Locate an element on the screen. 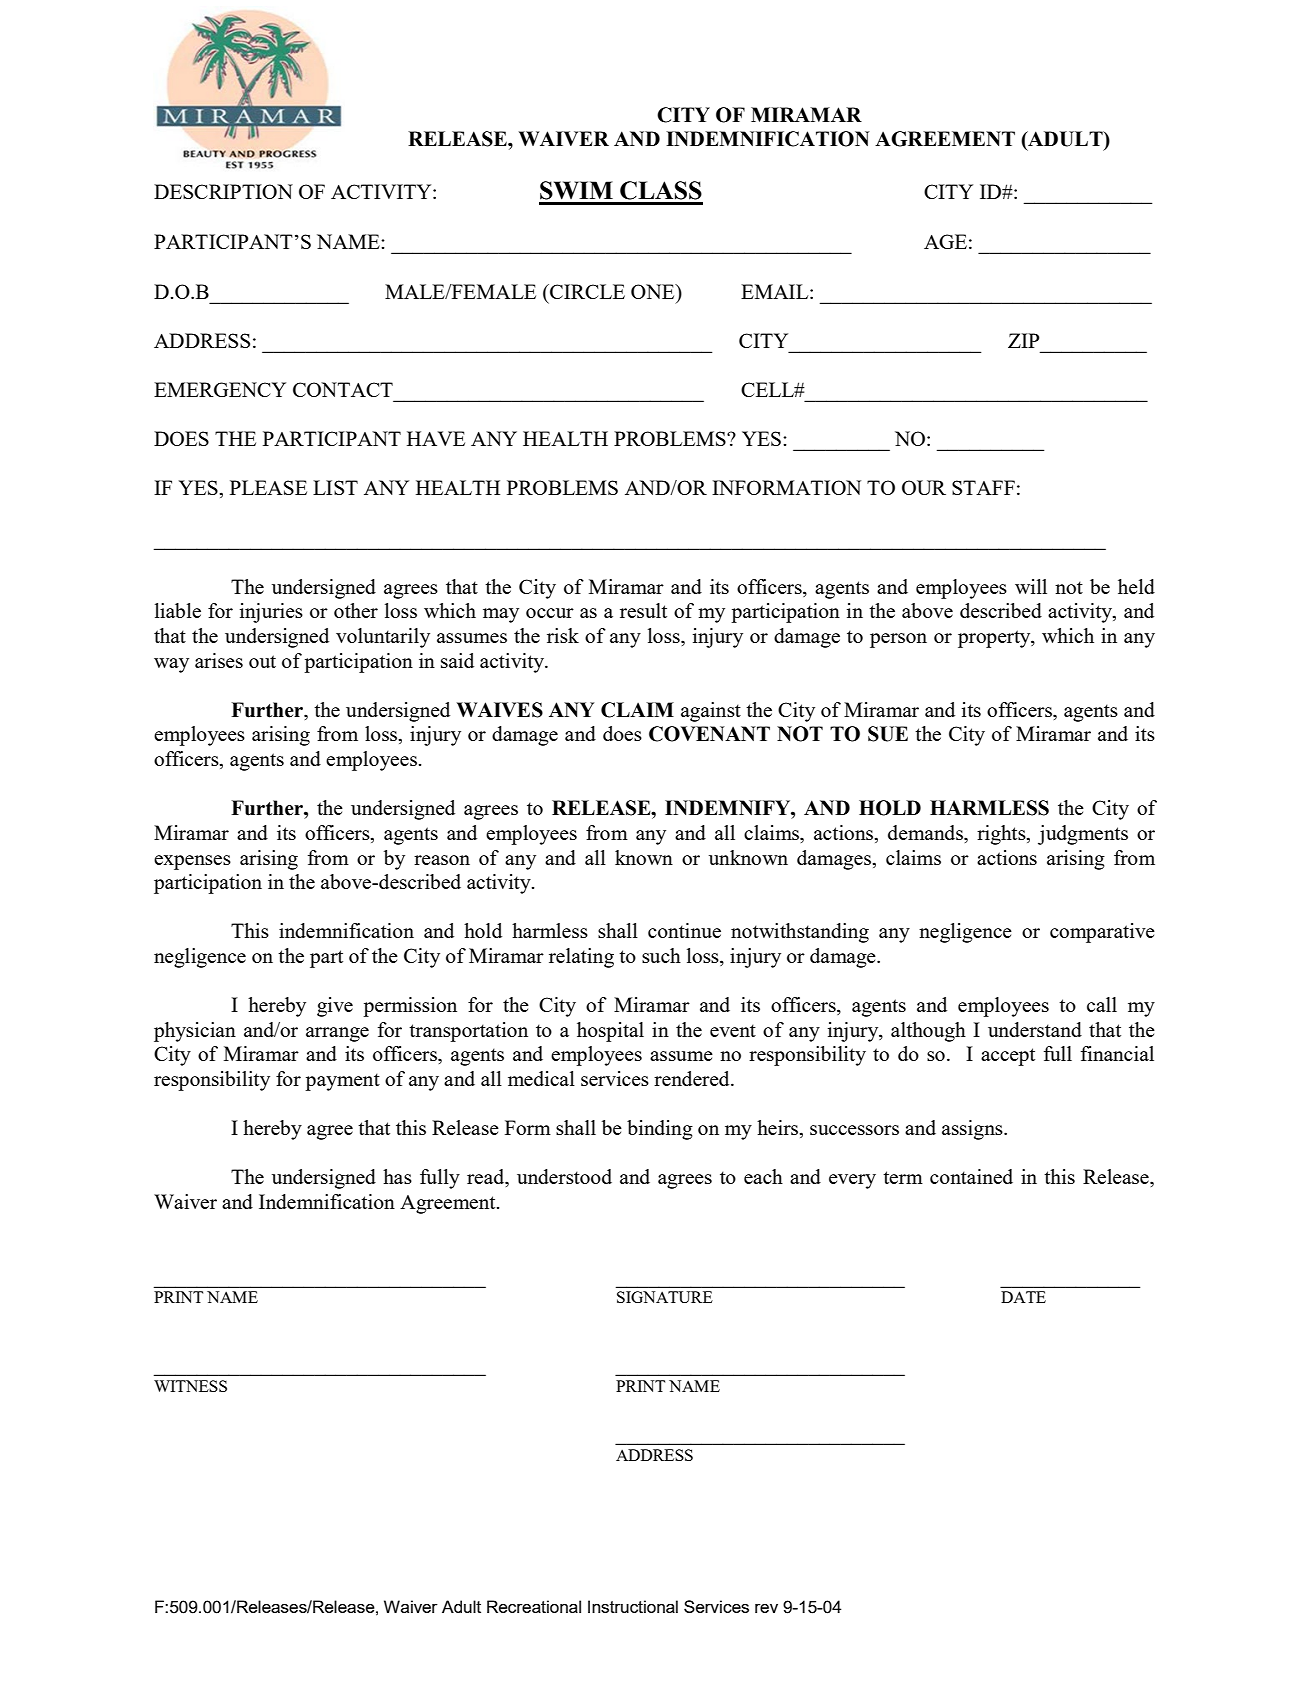  continue is located at coordinates (684, 930).
